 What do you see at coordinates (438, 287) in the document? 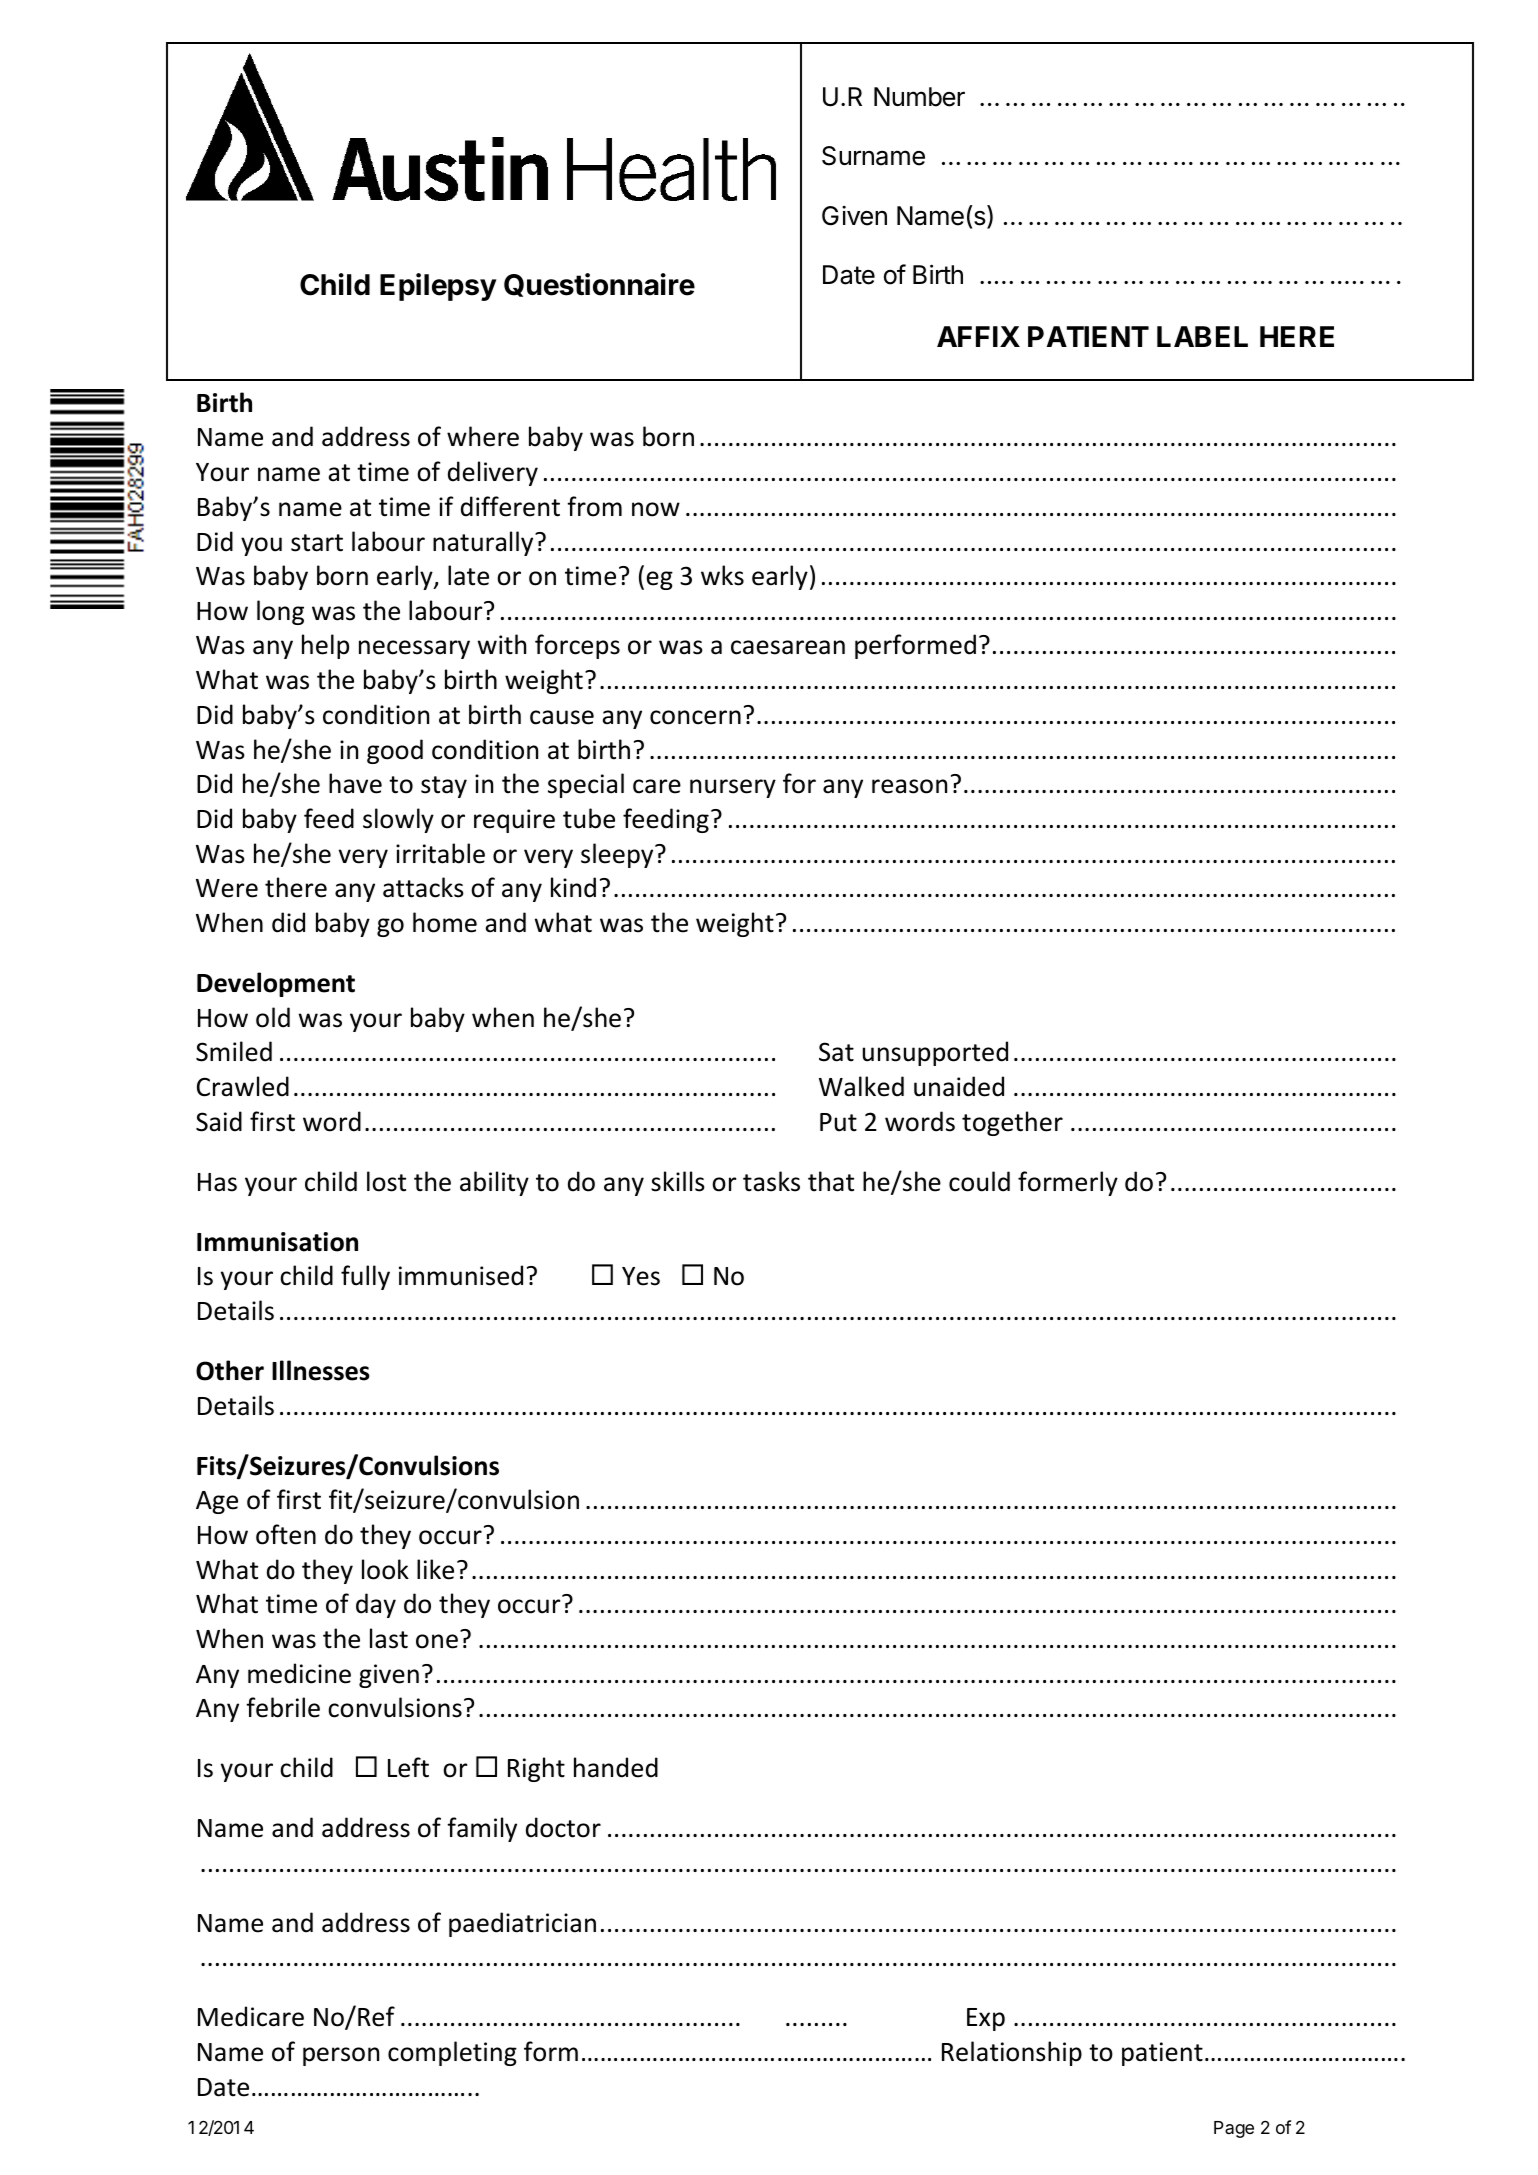
I see `Epilepsy` at bounding box center [438, 287].
